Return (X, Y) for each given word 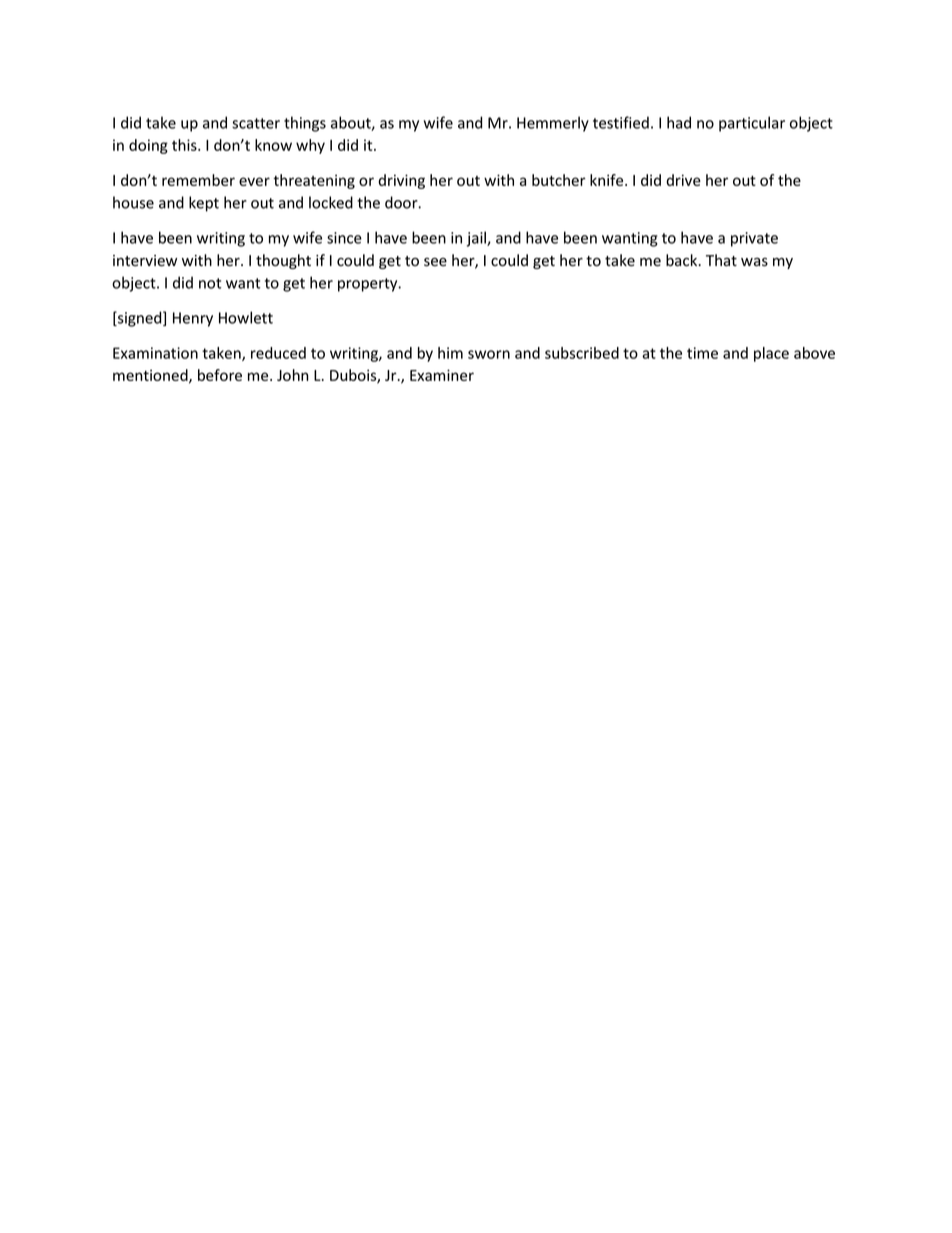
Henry (193, 319)
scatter (256, 123)
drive (683, 180)
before (220, 375)
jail (477, 239)
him (450, 353)
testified (621, 122)
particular (752, 124)
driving (401, 181)
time (702, 353)
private (754, 239)
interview (145, 261)
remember (198, 180)
